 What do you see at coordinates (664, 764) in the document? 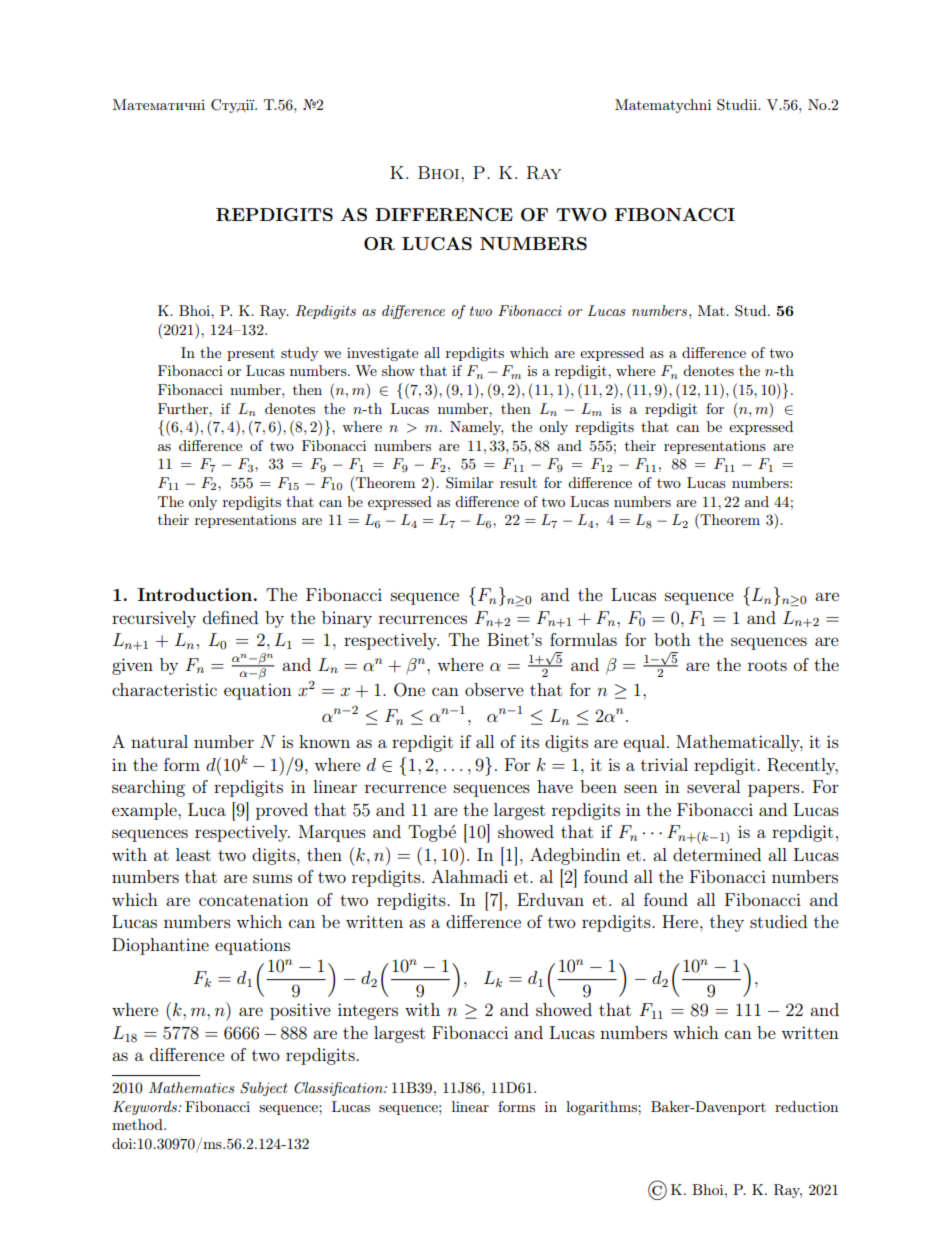
I see `trivial` at bounding box center [664, 764].
